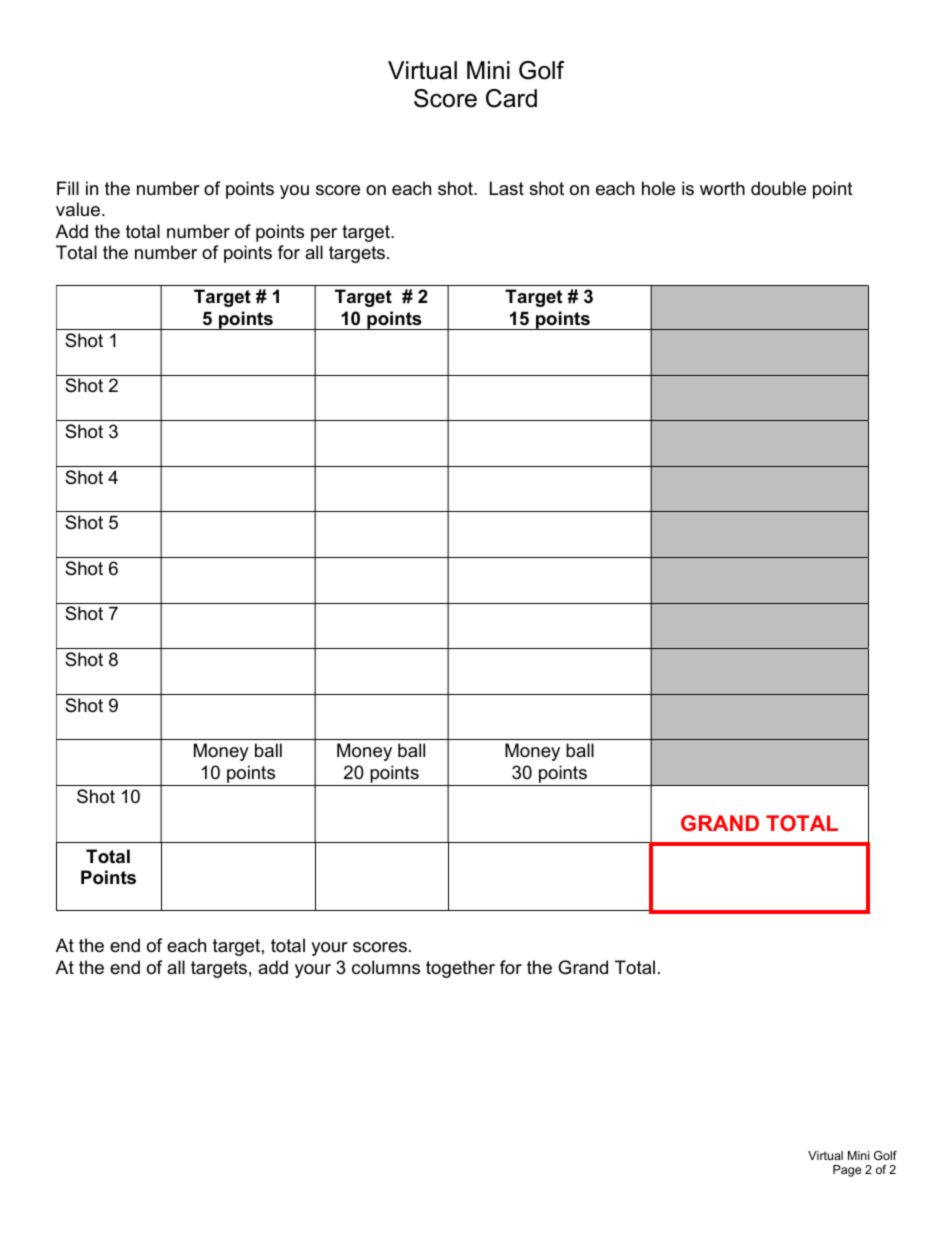  What do you see at coordinates (658, 188) in the screenshot?
I see `hole` at bounding box center [658, 188].
